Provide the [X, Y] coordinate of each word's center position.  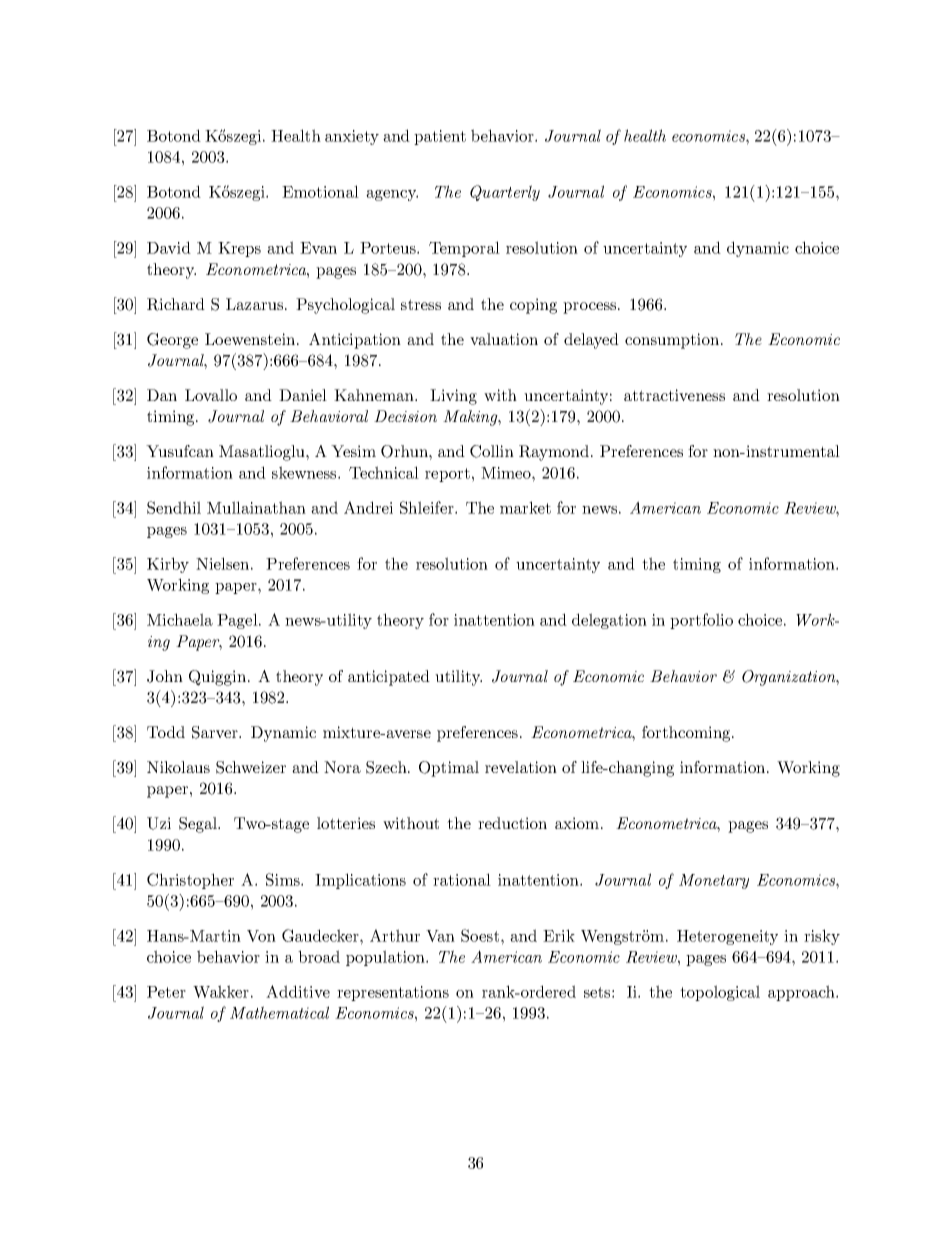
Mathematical [279, 1012]
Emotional [320, 191]
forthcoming [687, 734]
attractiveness [674, 395]
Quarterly [505, 193]
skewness [305, 472]
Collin [492, 451]
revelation [521, 767]
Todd [166, 732]
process [589, 308]
